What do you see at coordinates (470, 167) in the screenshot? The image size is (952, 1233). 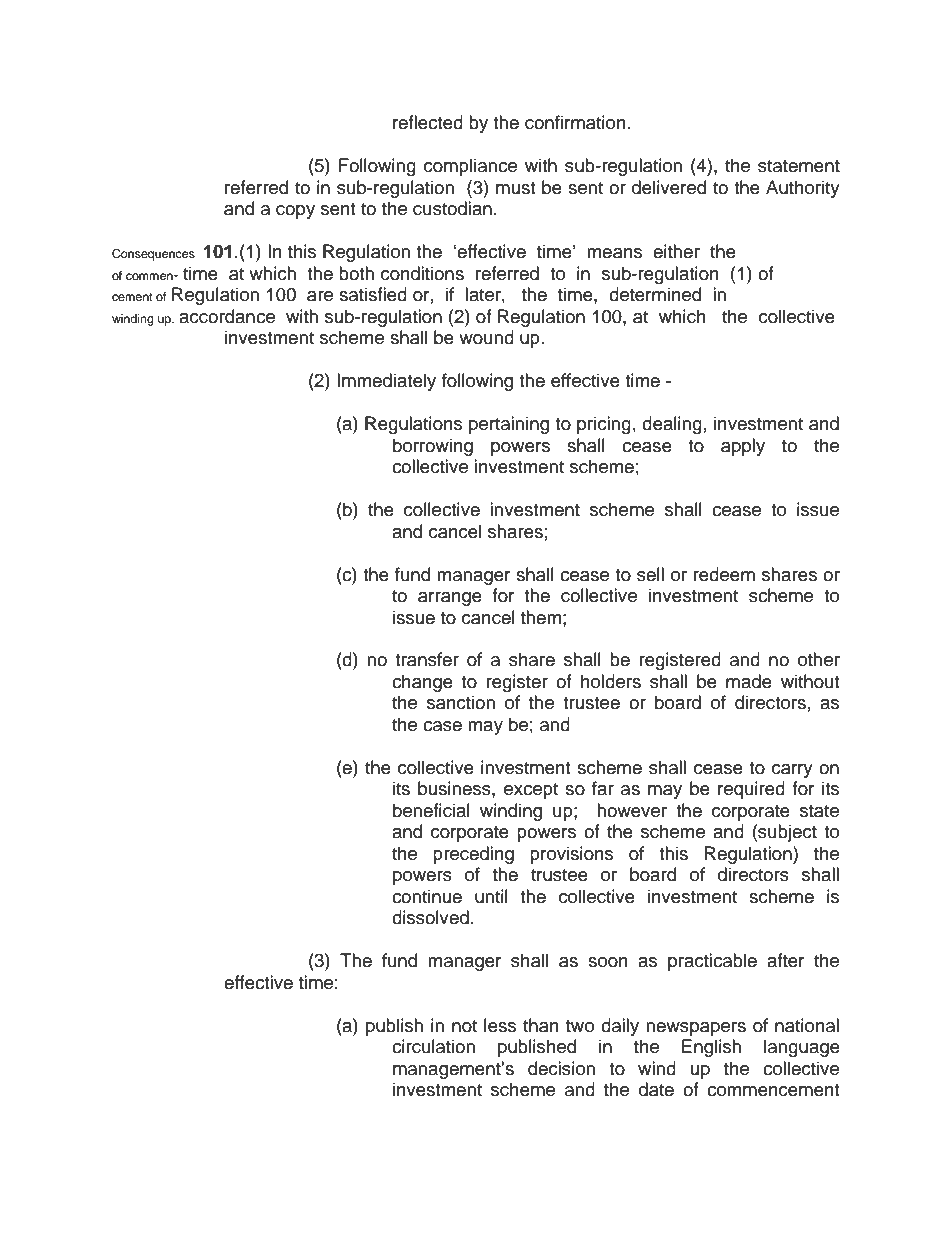 I see `compliance` at bounding box center [470, 167].
